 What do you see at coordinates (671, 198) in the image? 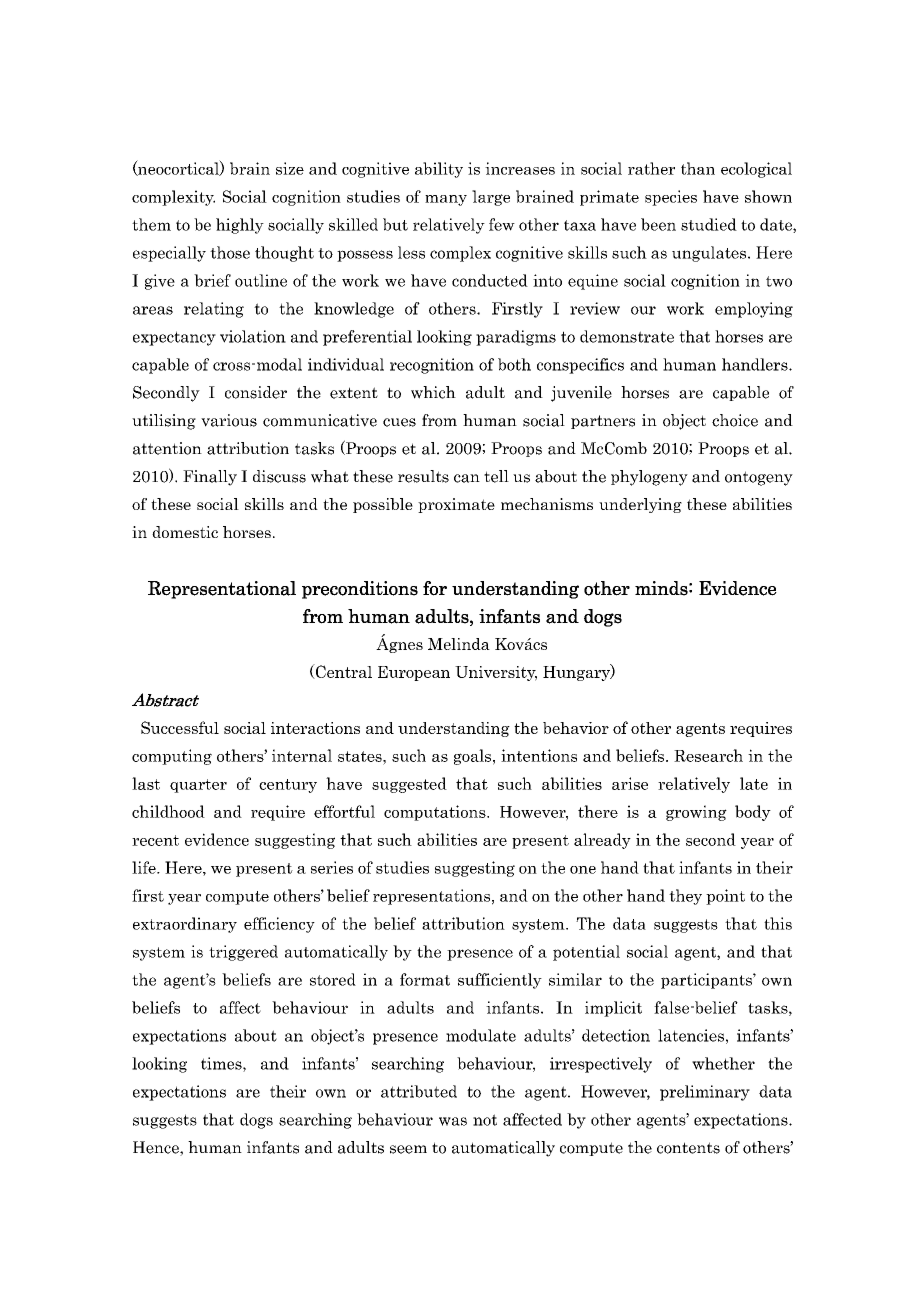
I see `species` at bounding box center [671, 198].
